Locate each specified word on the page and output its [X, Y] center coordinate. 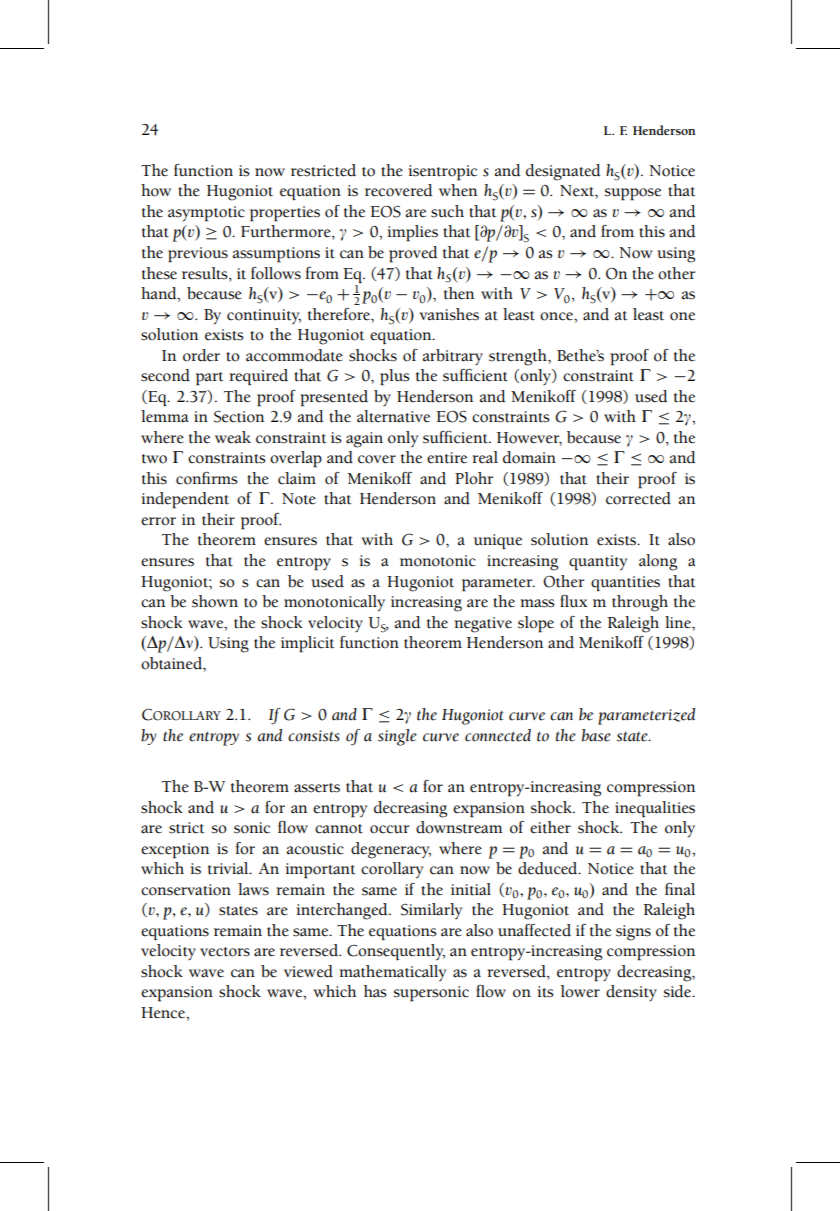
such [447, 211]
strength [519, 357]
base [596, 735]
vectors [225, 952]
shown [215, 601]
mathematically [392, 973]
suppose [633, 194]
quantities [625, 584]
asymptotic [206, 214]
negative [483, 625]
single [397, 737]
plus [395, 377]
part [209, 379]
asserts [317, 788]
